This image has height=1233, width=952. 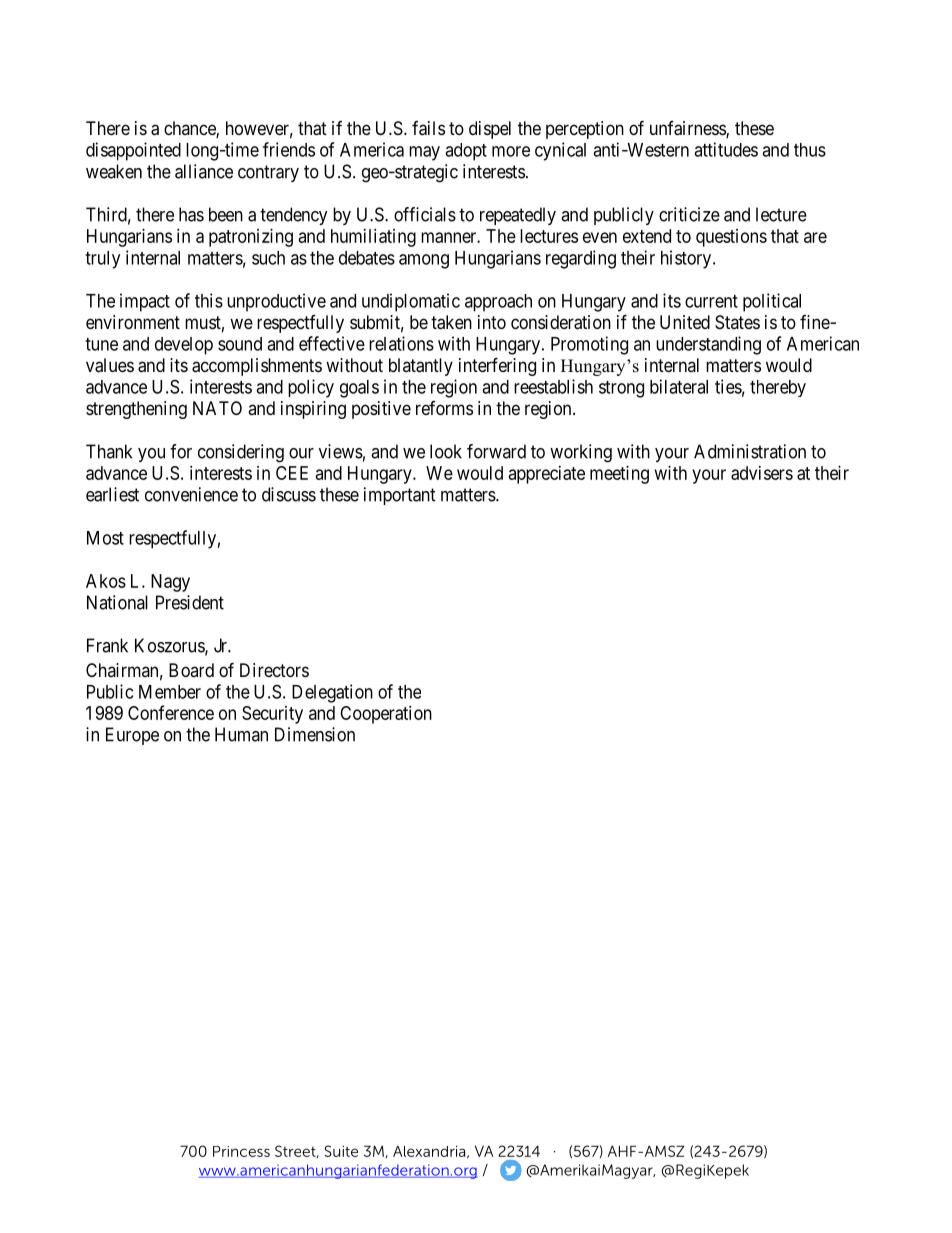 What do you see at coordinates (191, 670) in the image?
I see `Board` at bounding box center [191, 670].
